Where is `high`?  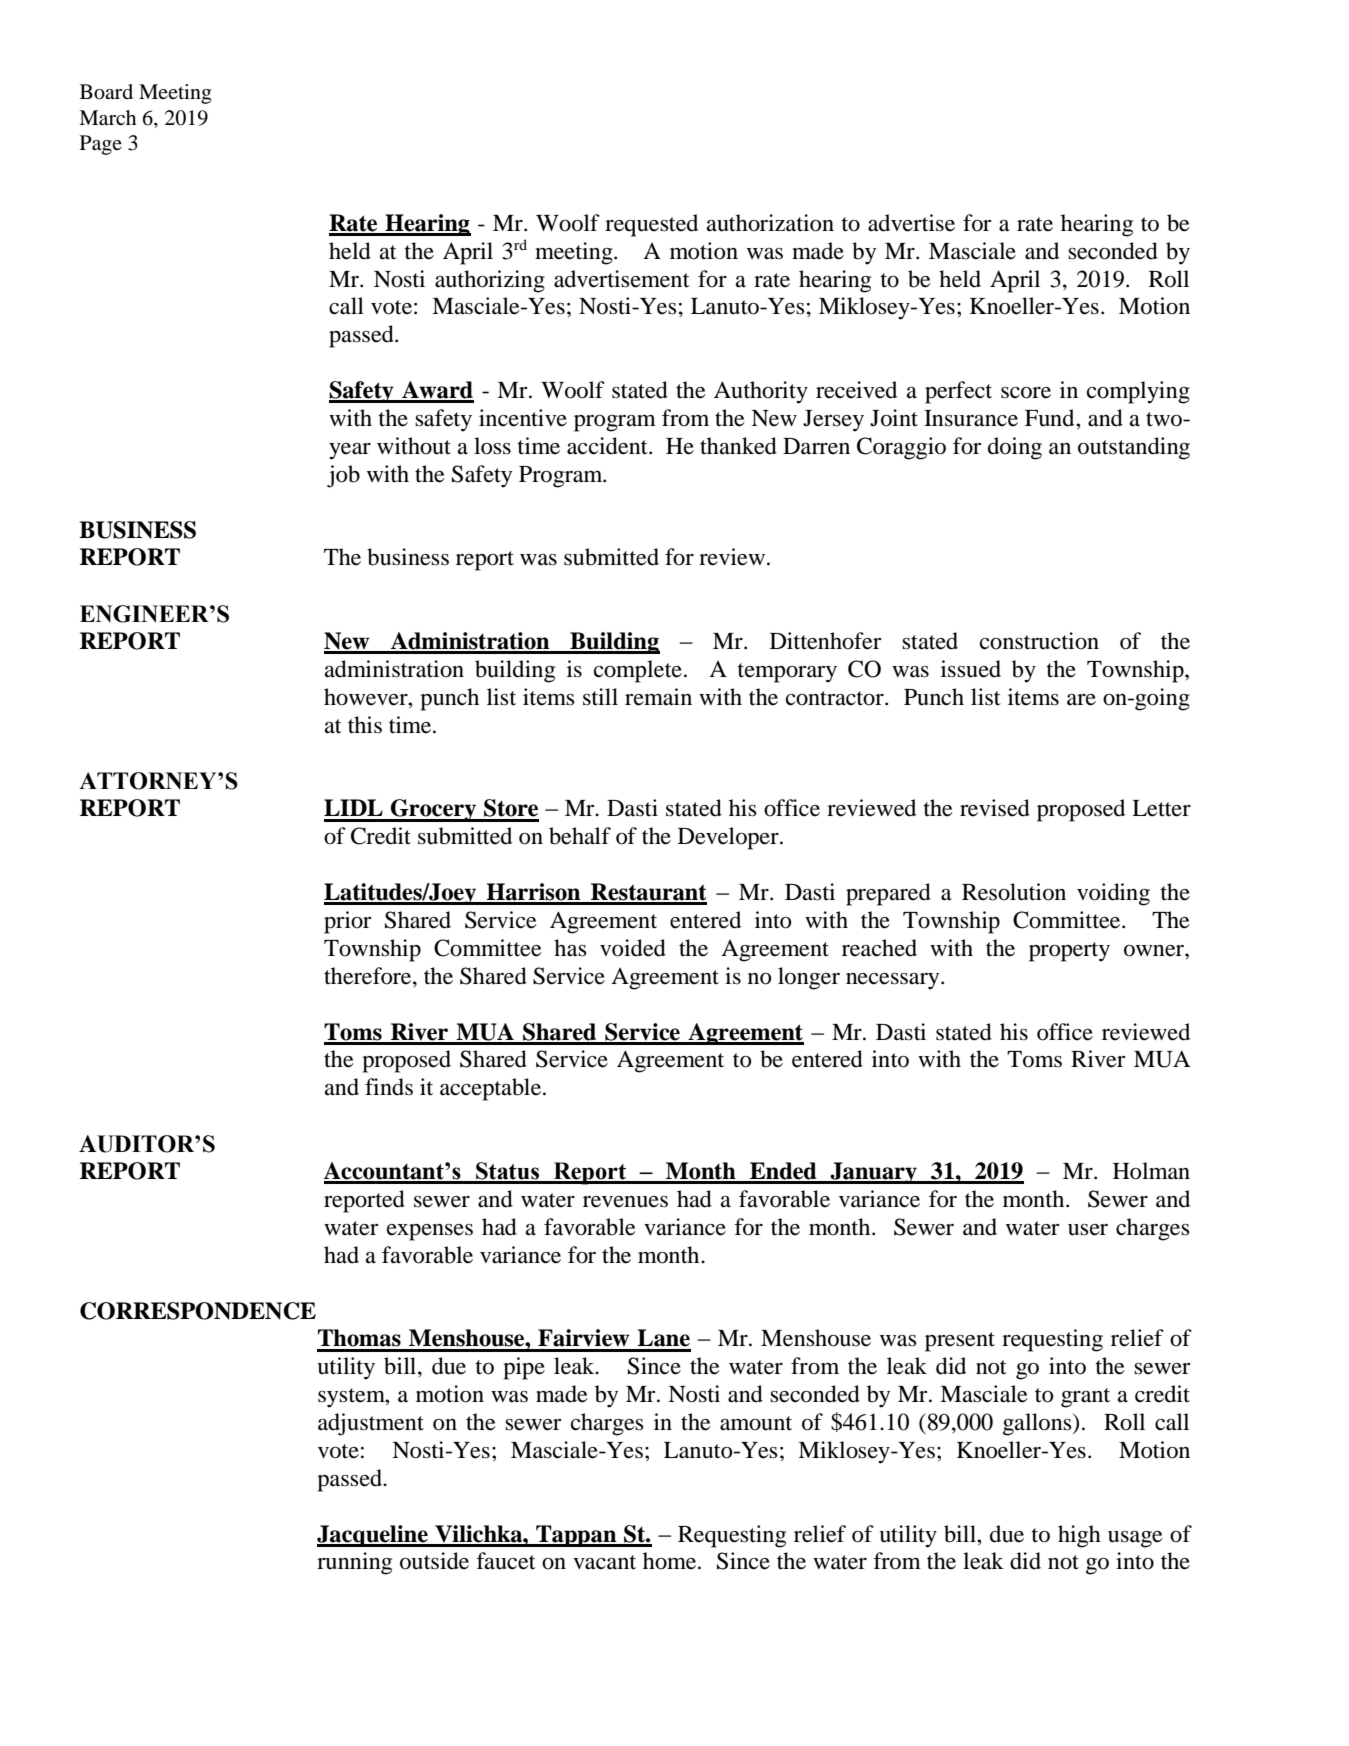
high is located at coordinates (1079, 1536).
